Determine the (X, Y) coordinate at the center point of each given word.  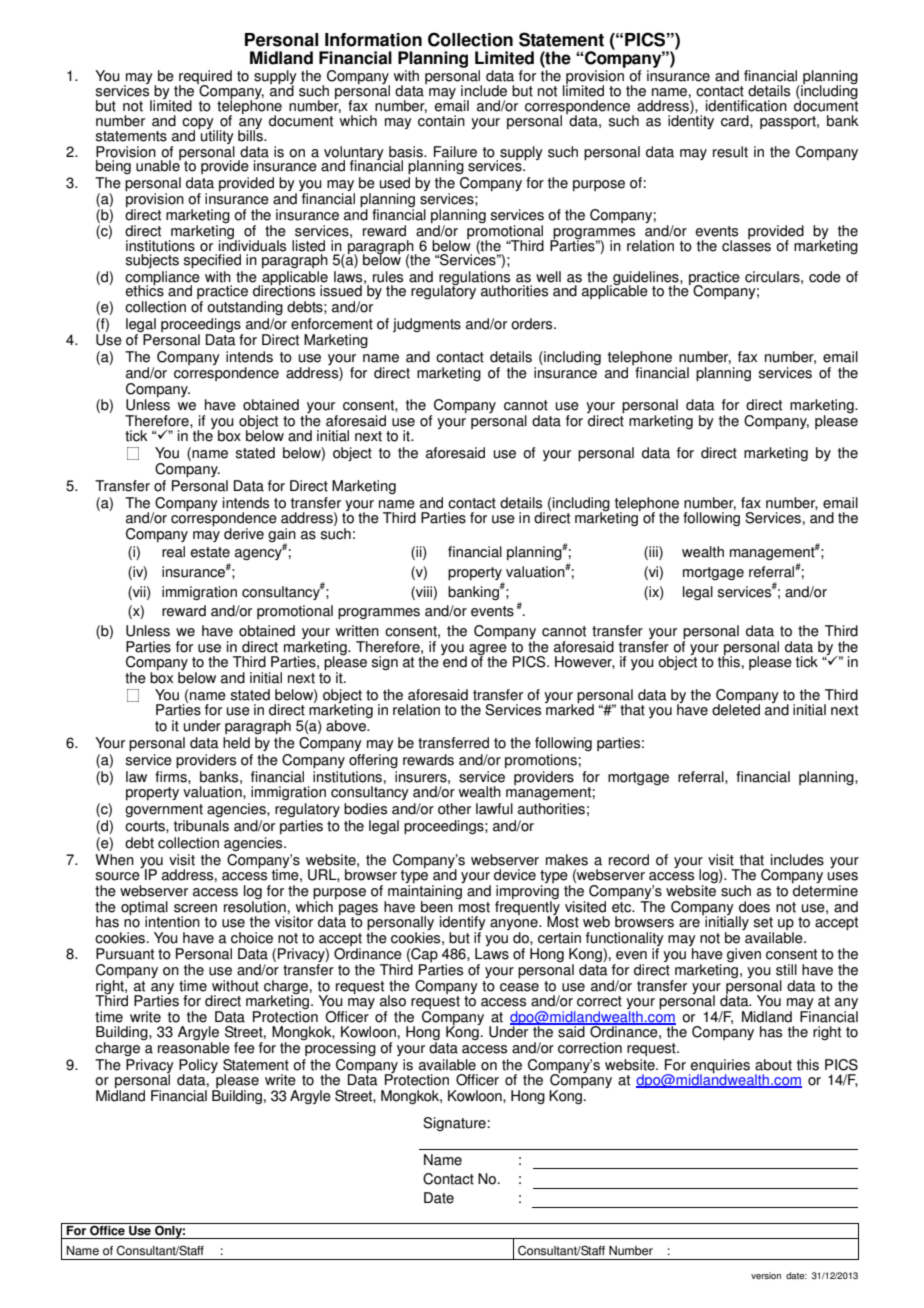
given (744, 955)
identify (463, 924)
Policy (198, 1067)
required (205, 78)
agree (488, 651)
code (825, 277)
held (236, 743)
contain (441, 119)
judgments (427, 325)
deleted (736, 709)
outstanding (245, 308)
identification (746, 106)
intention (172, 922)
